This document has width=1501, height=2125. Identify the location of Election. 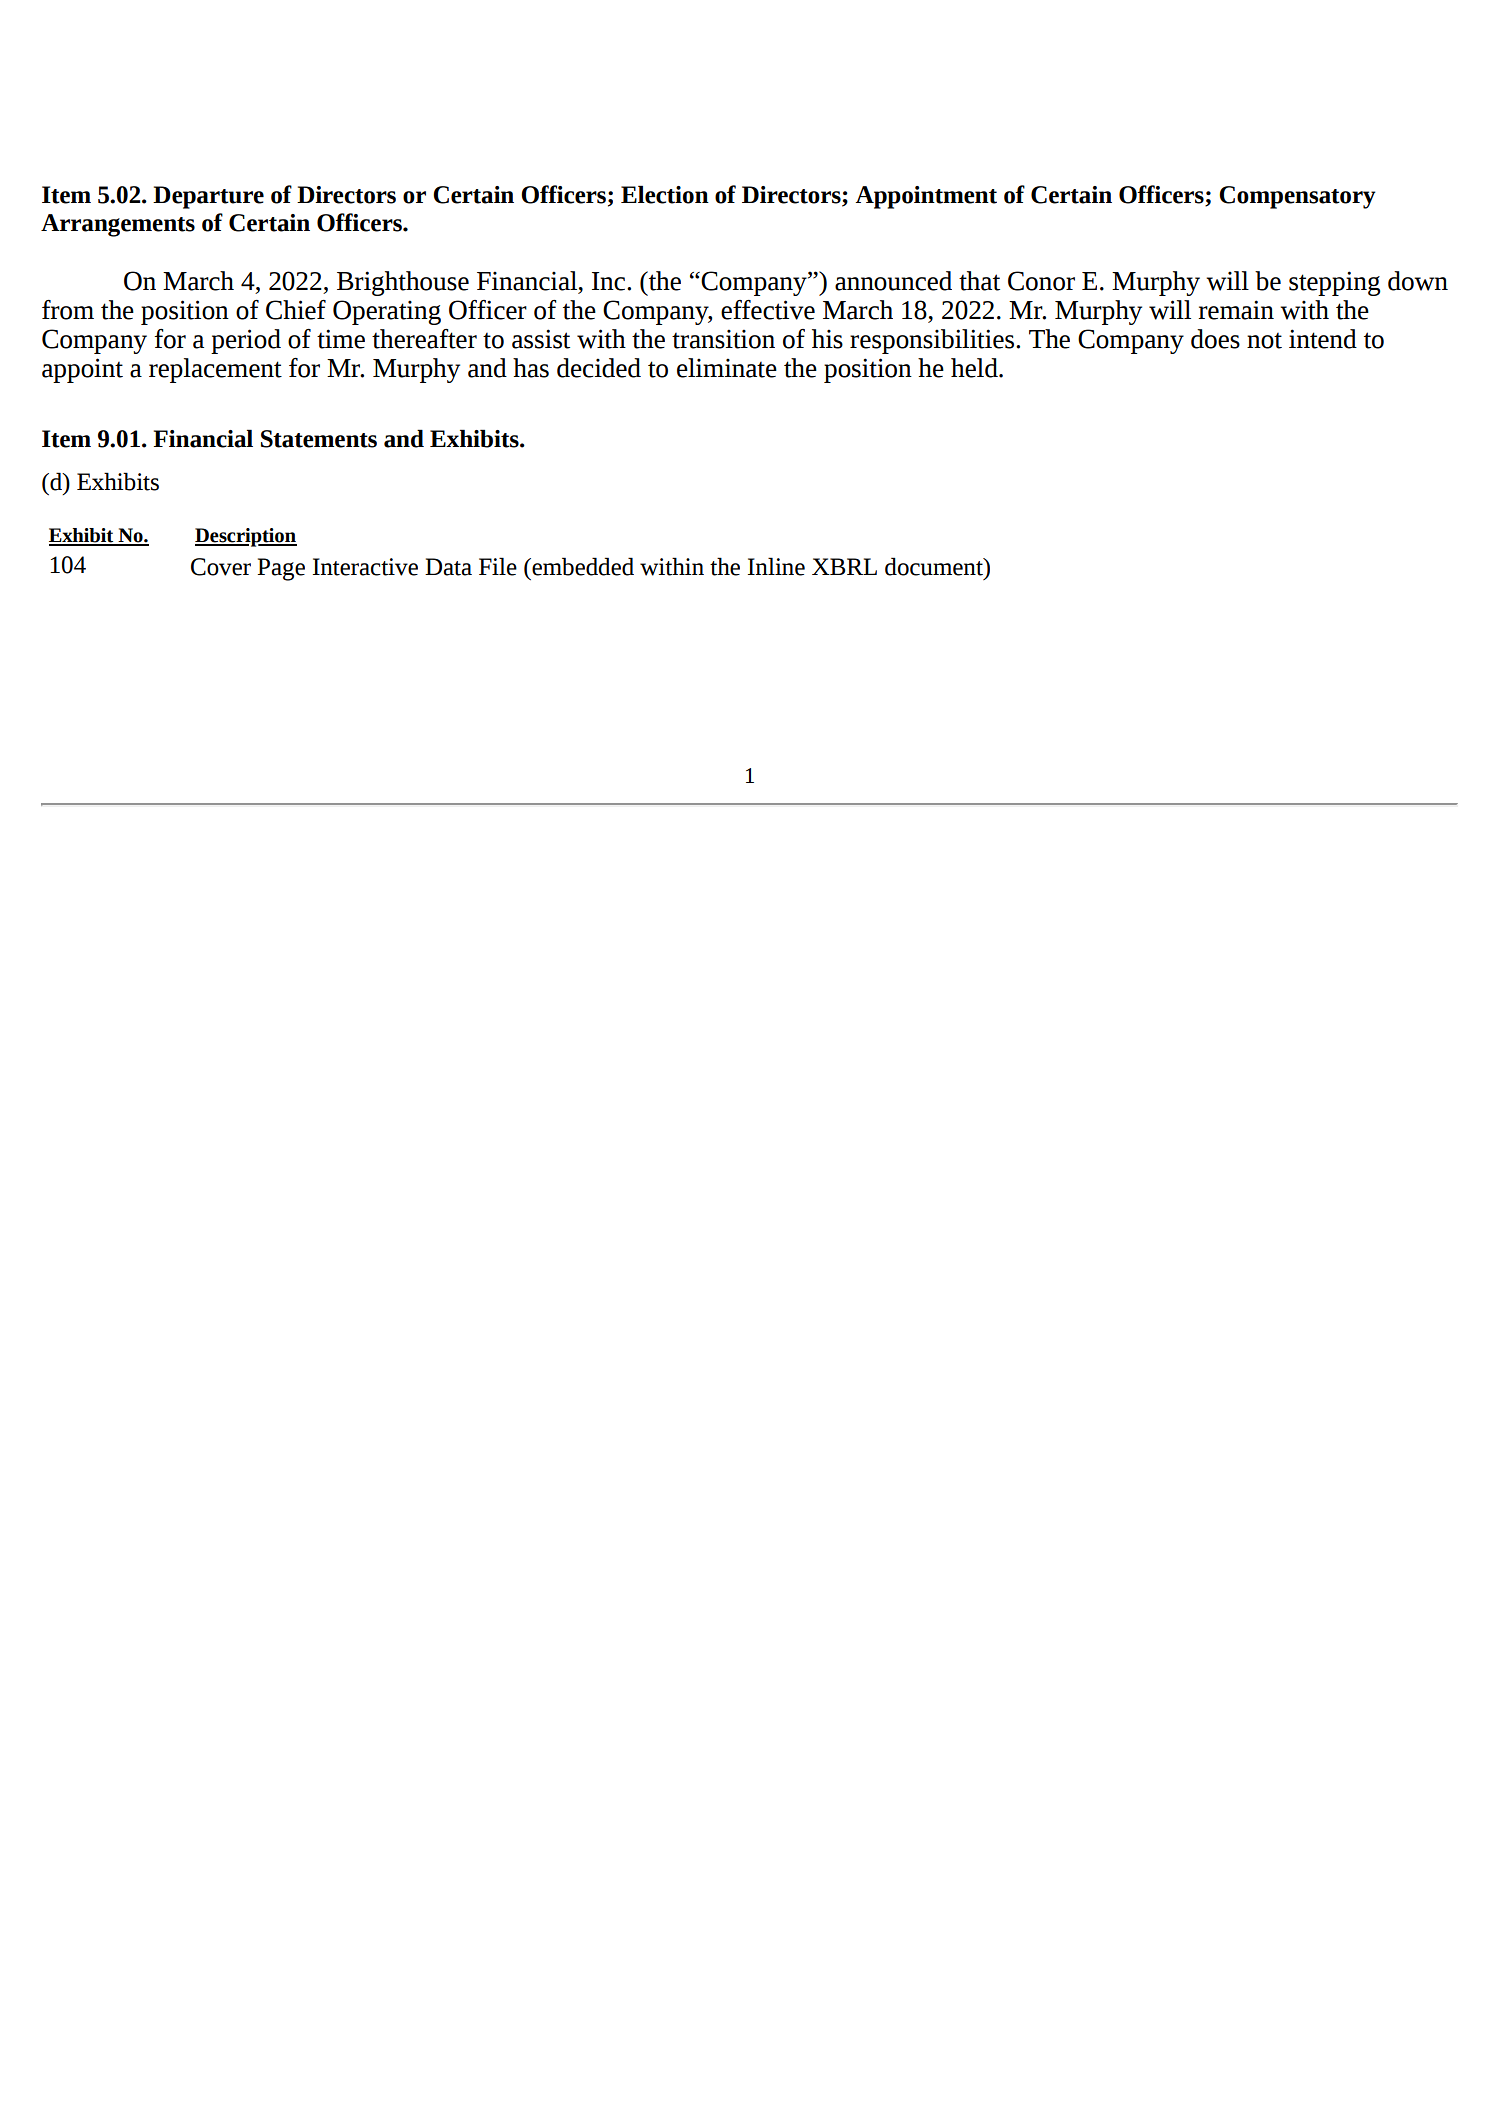
(665, 194).
